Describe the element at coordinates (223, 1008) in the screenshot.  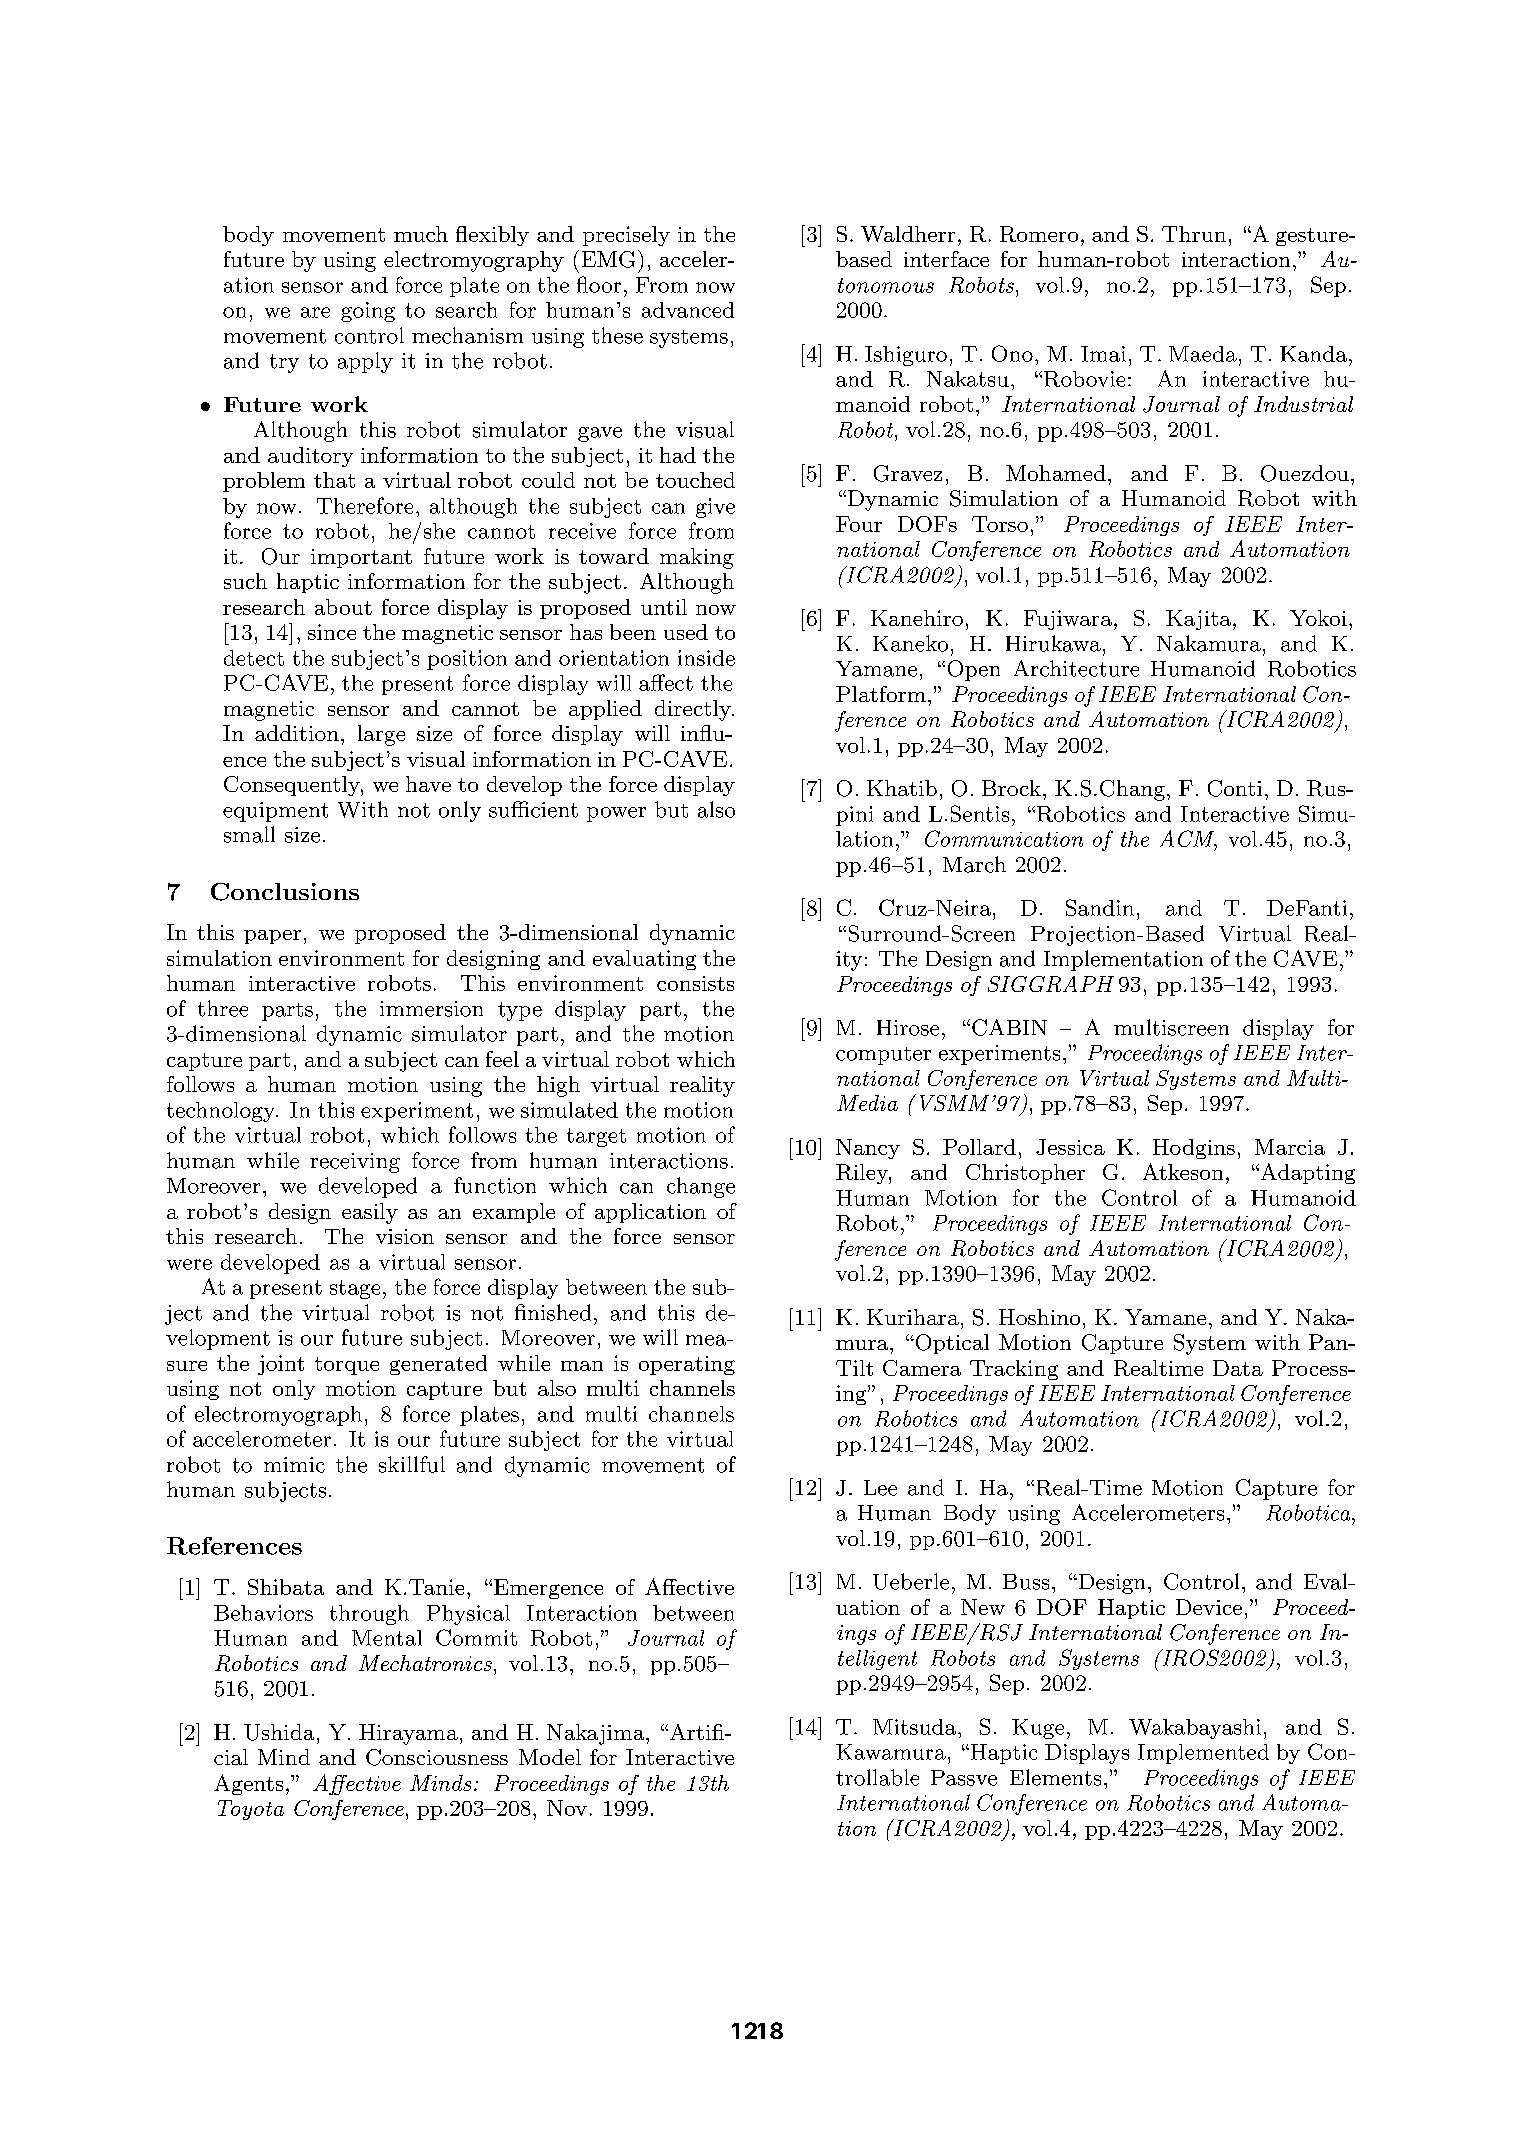
I see `three` at that location.
